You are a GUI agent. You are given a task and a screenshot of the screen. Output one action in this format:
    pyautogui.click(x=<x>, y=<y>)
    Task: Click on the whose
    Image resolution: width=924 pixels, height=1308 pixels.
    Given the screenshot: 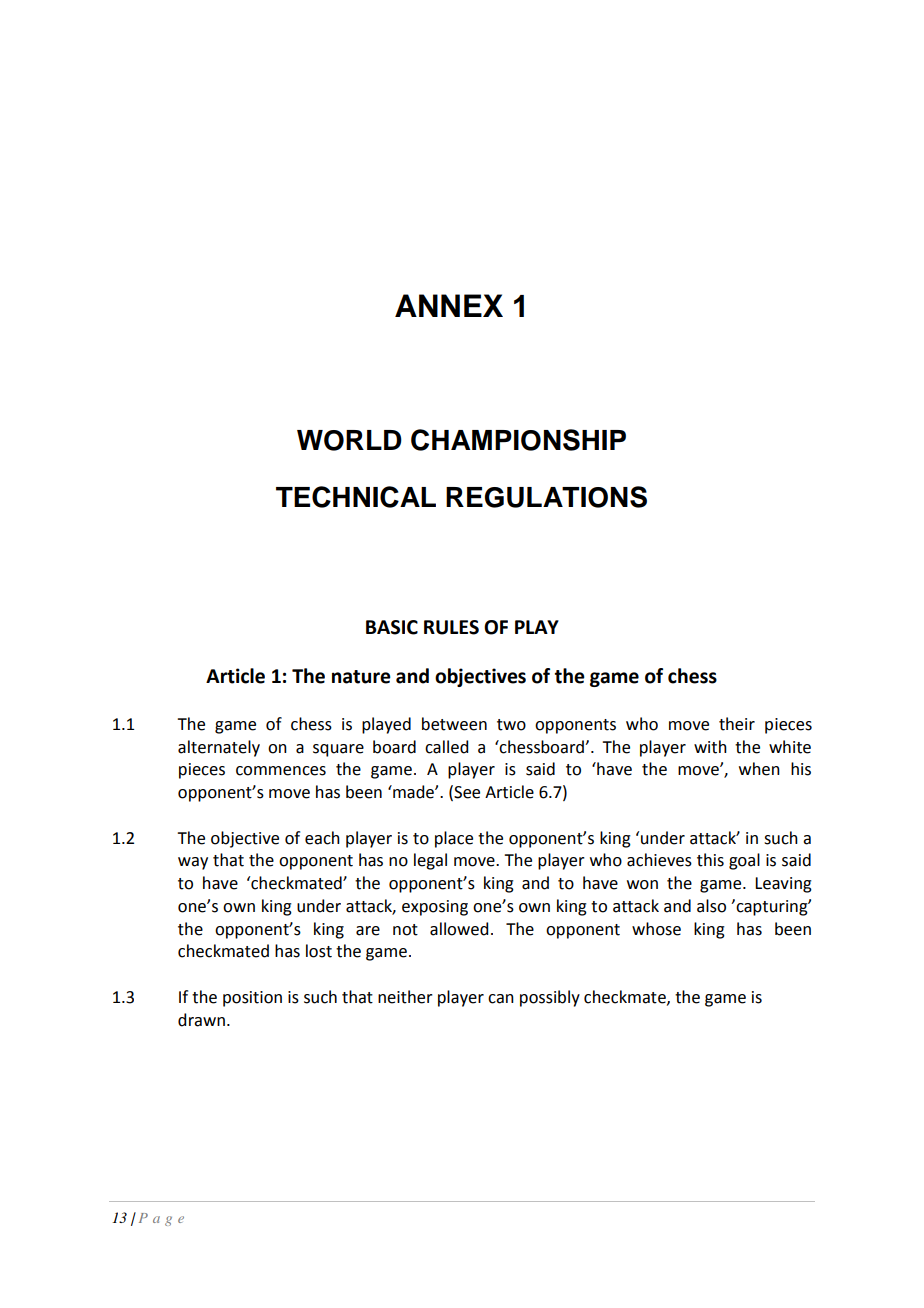 What is the action you would take?
    pyautogui.click(x=656, y=929)
